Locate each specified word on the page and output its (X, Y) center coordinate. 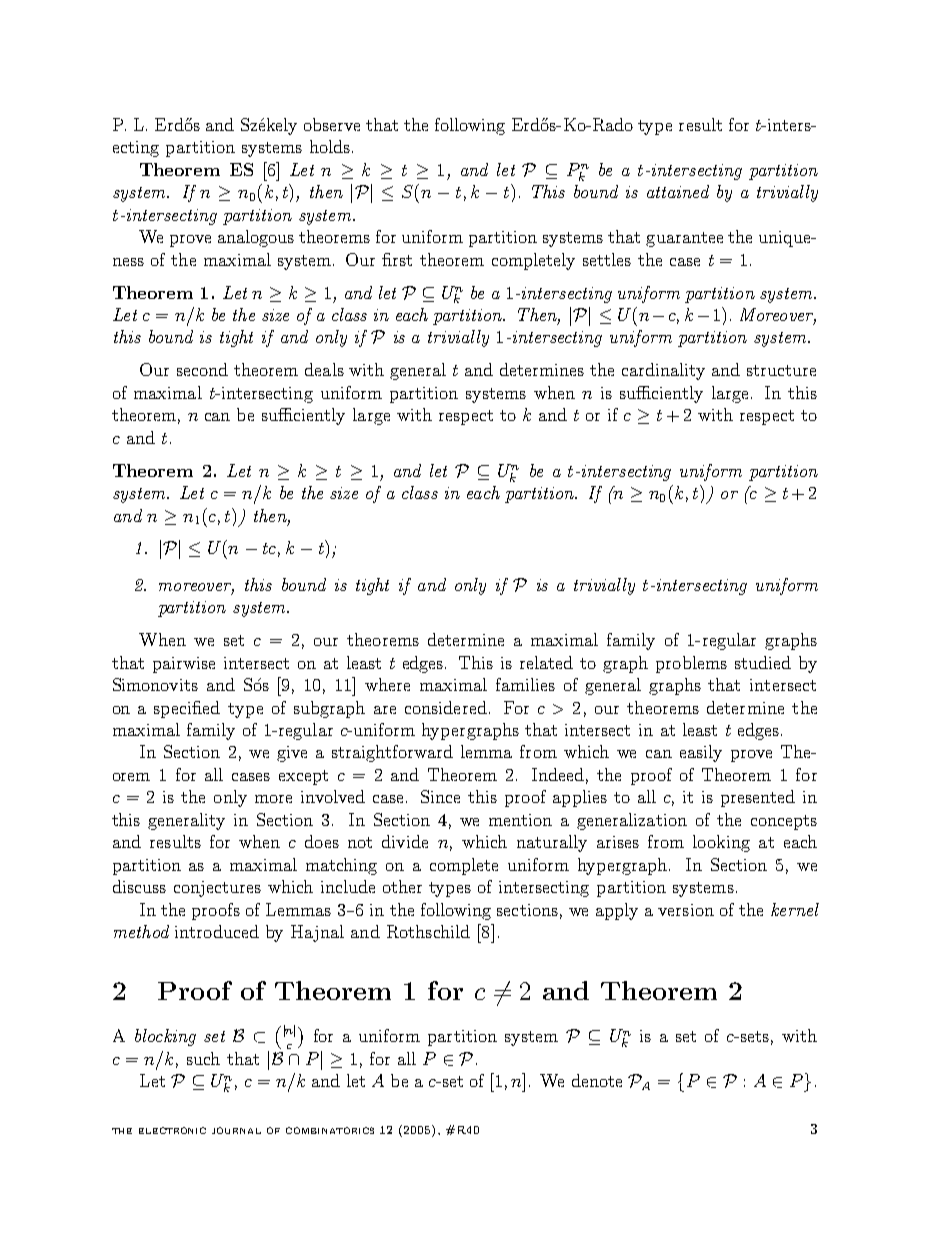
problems (691, 664)
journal (236, 1130)
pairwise (184, 665)
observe (332, 124)
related (546, 662)
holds (330, 146)
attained (678, 191)
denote (597, 1080)
